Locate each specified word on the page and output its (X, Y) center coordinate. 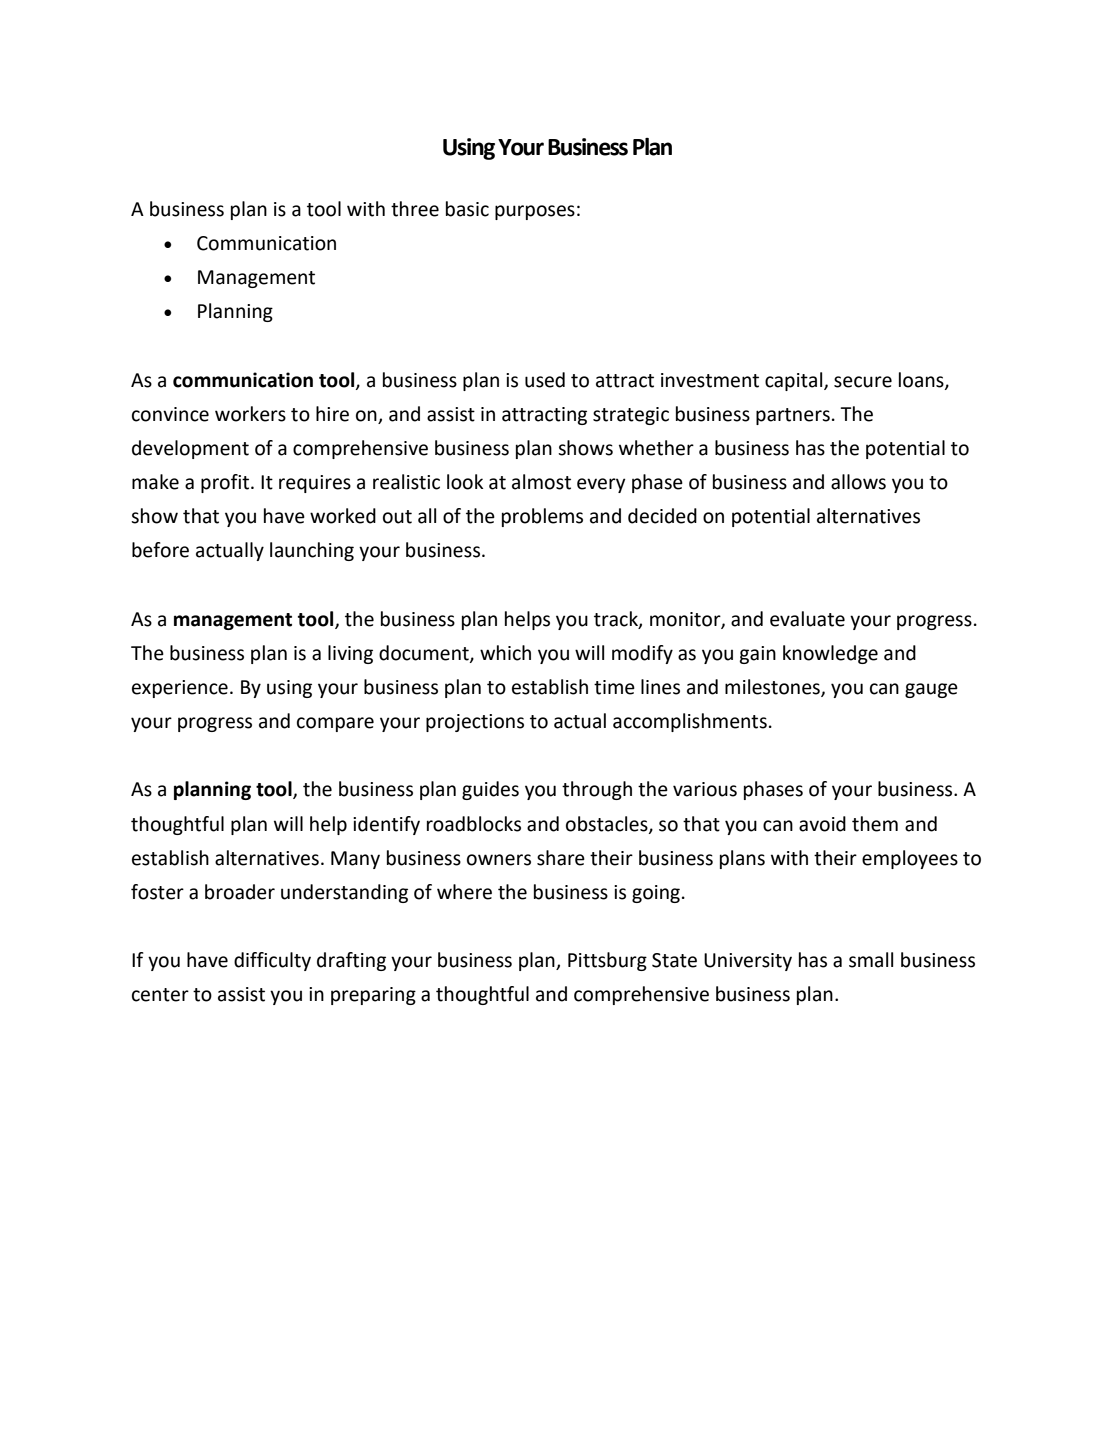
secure (863, 382)
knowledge (830, 654)
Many (355, 860)
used (545, 380)
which (505, 653)
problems (542, 517)
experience (180, 689)
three (415, 209)
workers (250, 414)
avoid (822, 824)
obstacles (608, 824)
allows (858, 482)
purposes (535, 212)
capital (795, 381)
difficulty (272, 961)
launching (312, 551)
